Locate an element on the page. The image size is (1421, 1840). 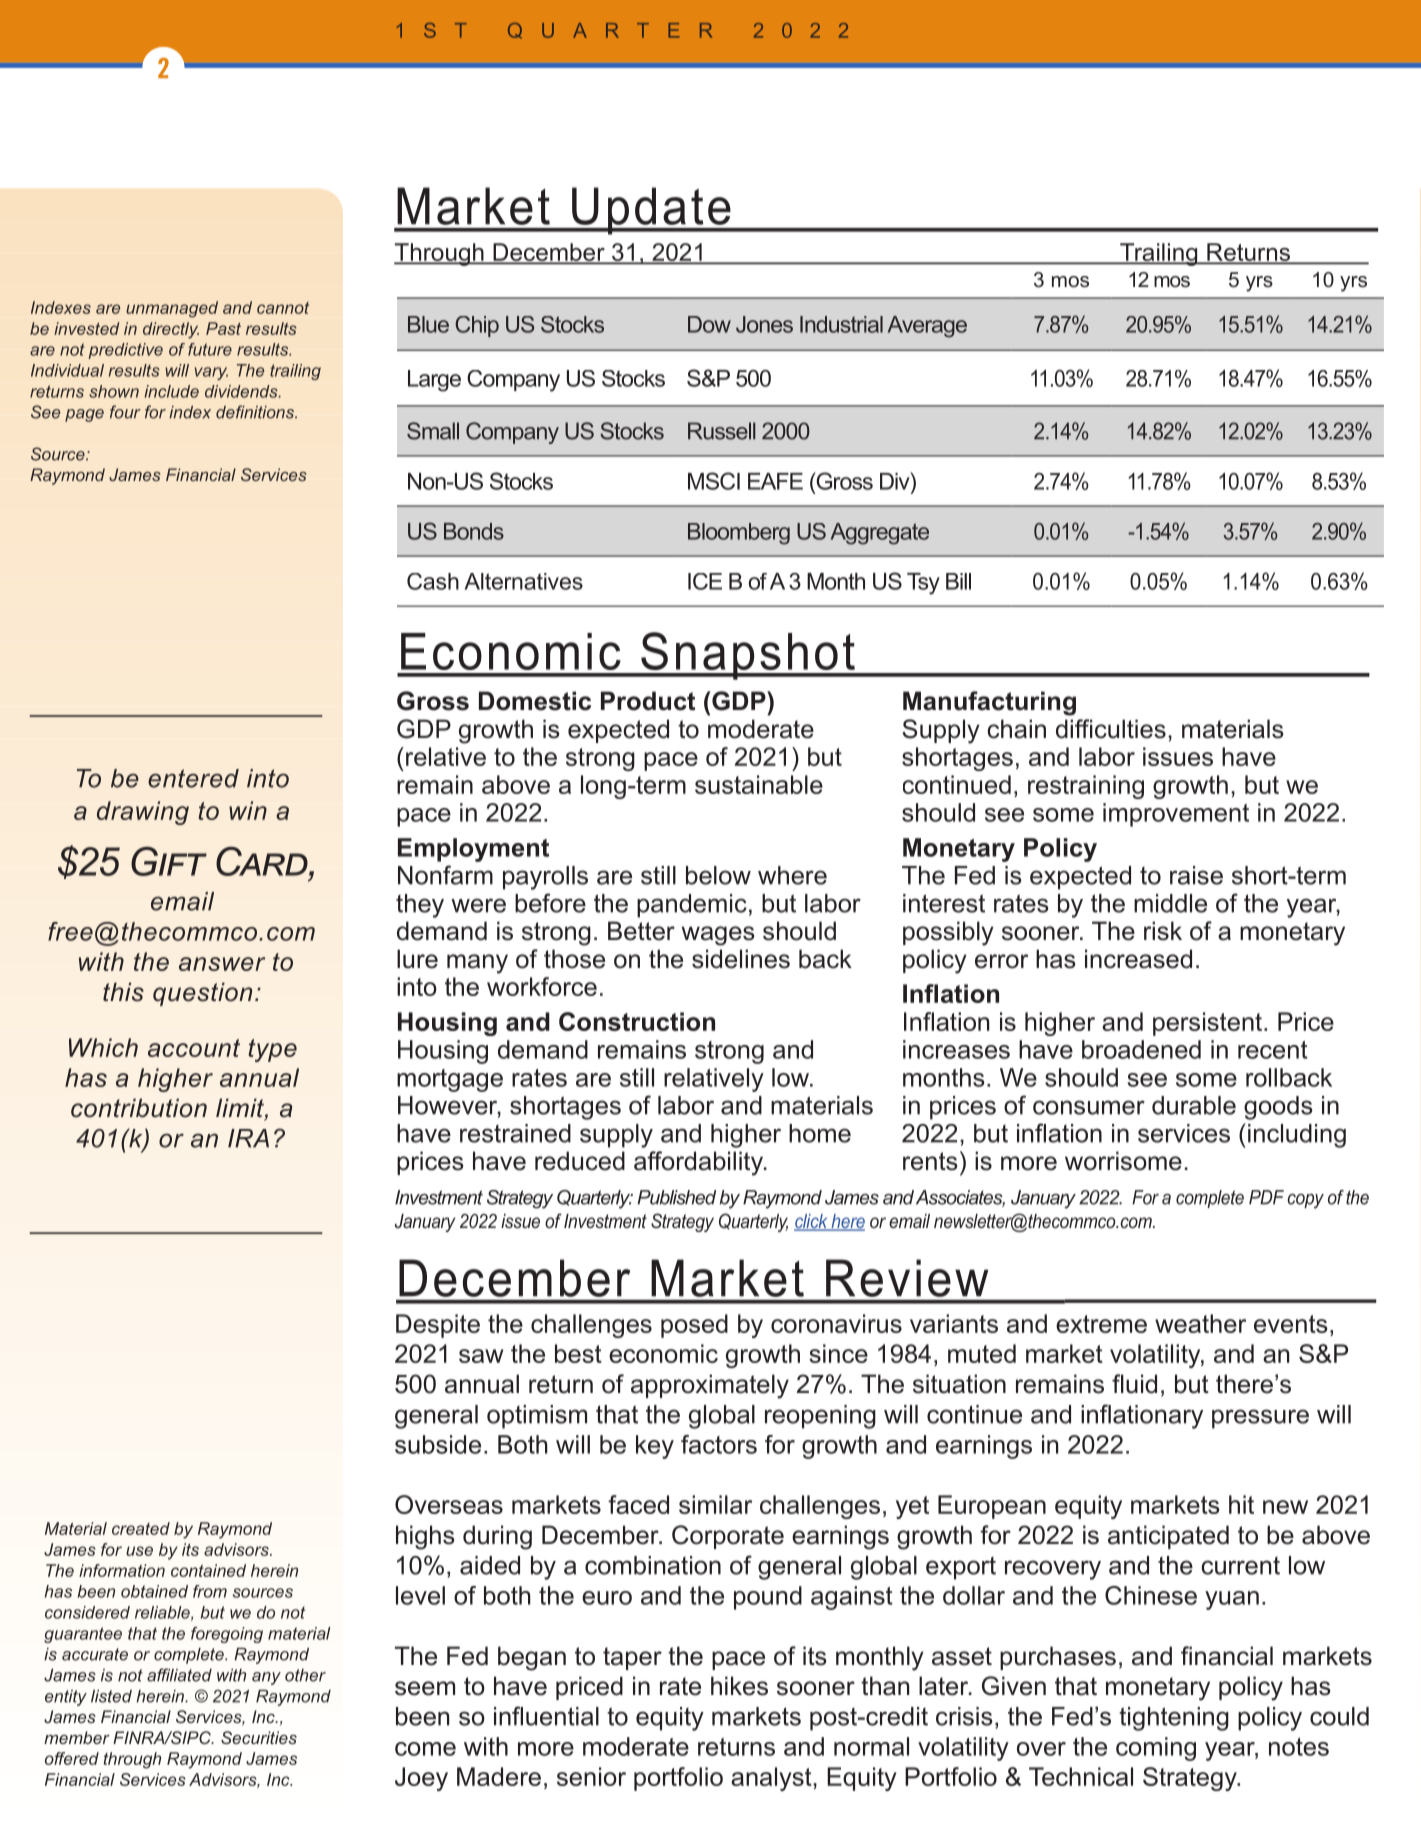
Securities is located at coordinates (259, 1737).
